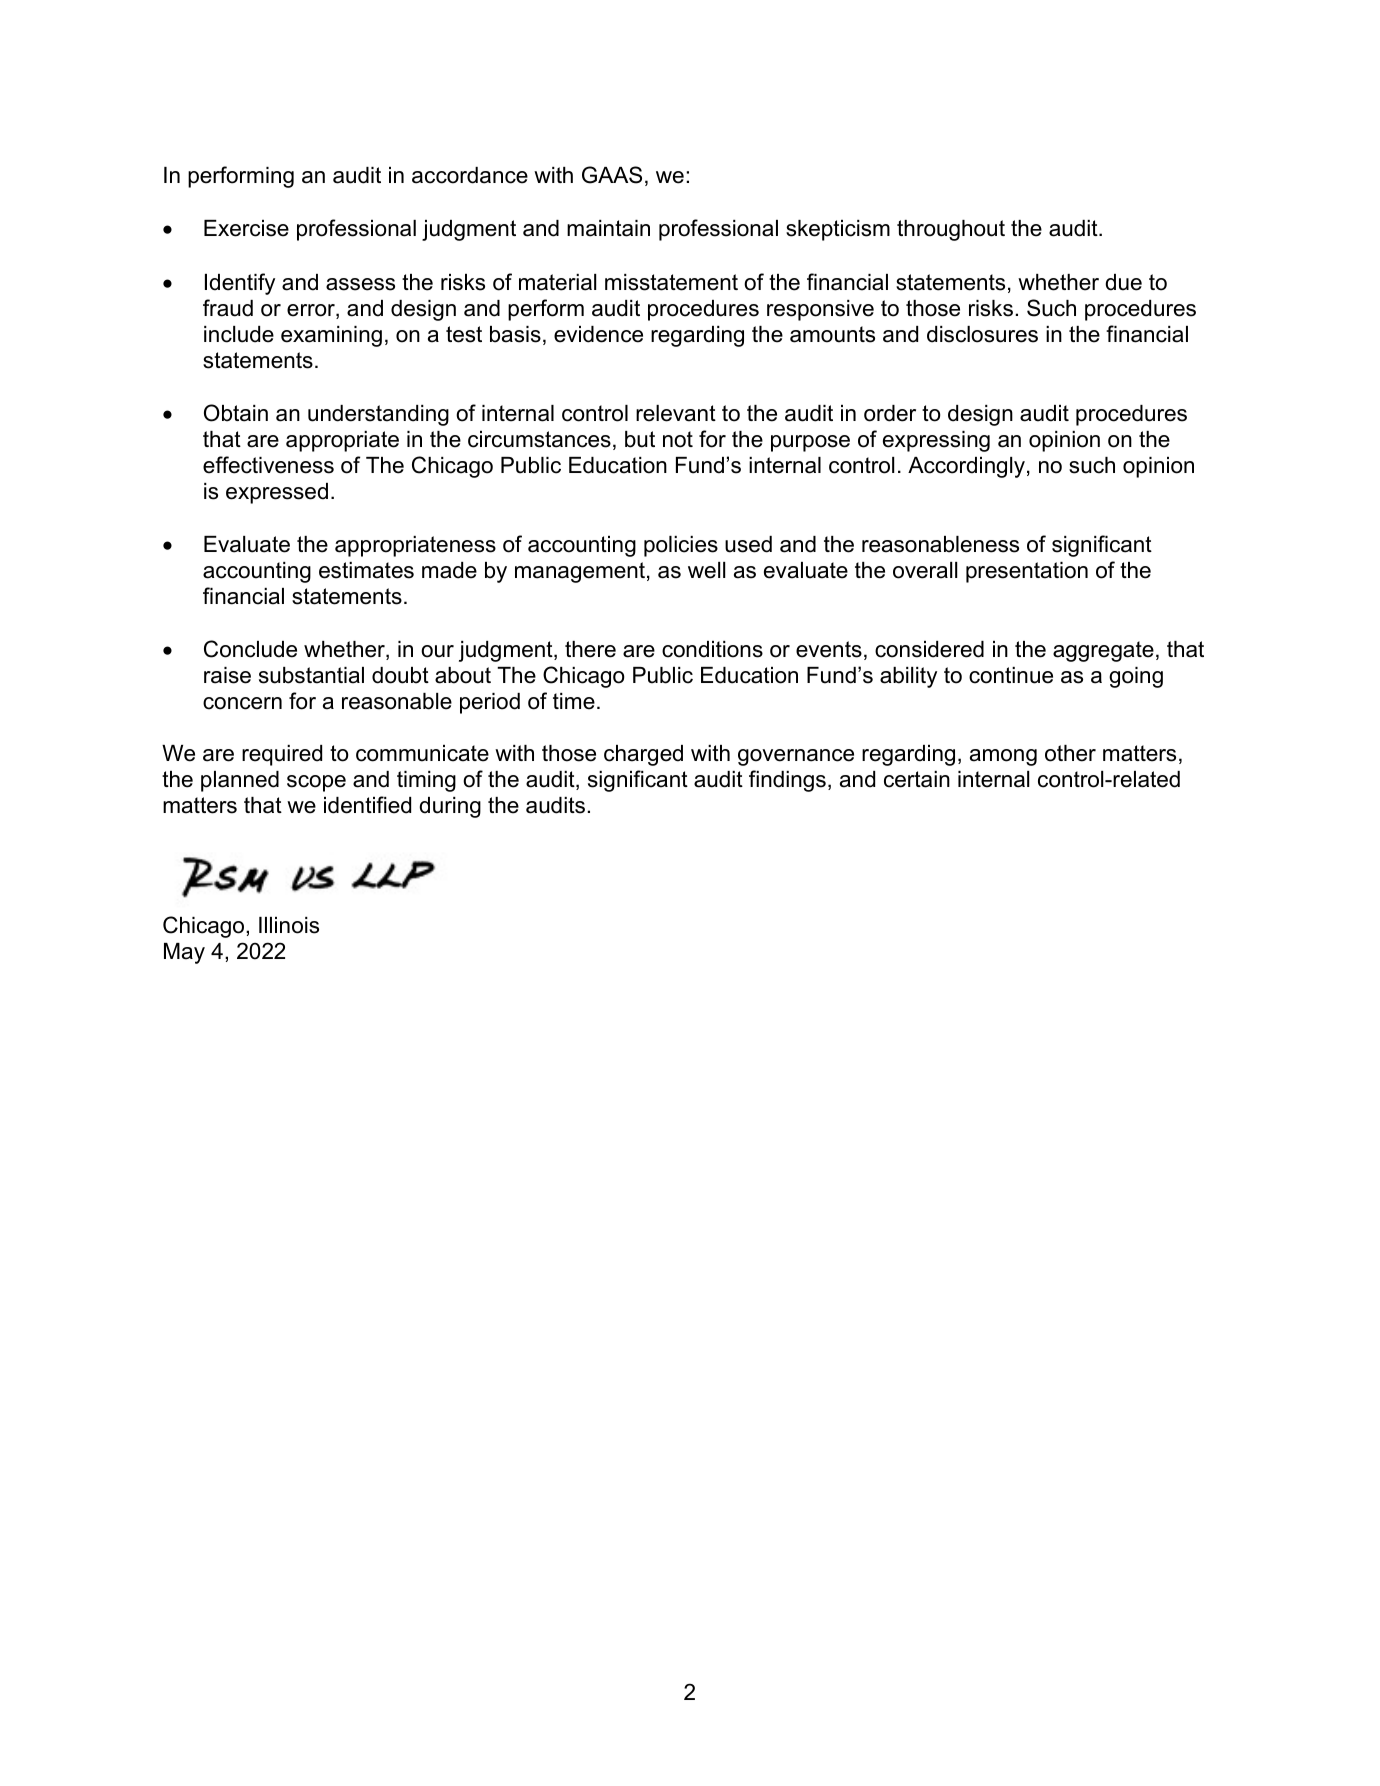 Image resolution: width=1380 pixels, height=1786 pixels. Describe the element at coordinates (678, 439) in the page. I see `not` at that location.
